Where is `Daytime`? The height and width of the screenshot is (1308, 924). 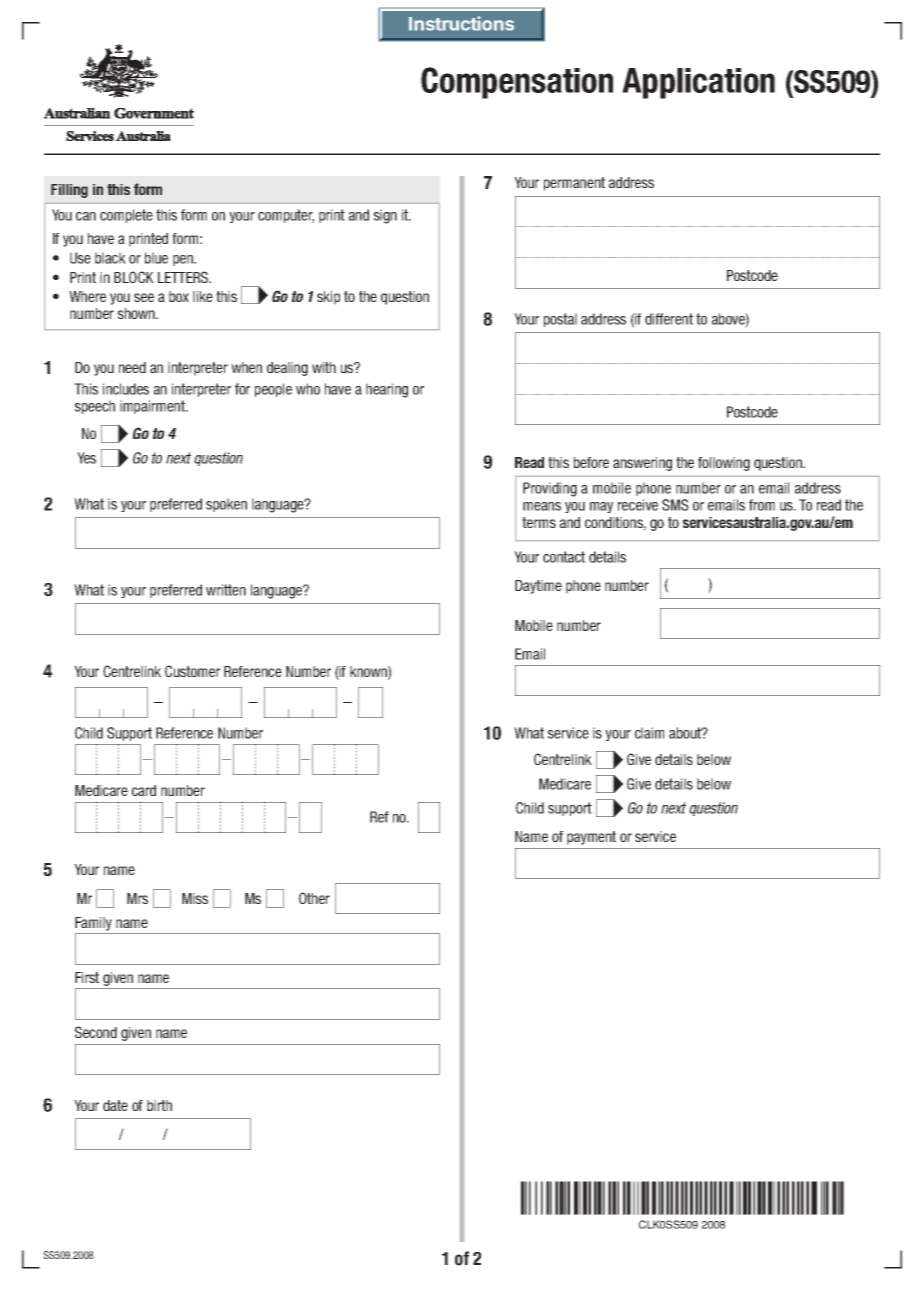 Daytime is located at coordinates (538, 587).
